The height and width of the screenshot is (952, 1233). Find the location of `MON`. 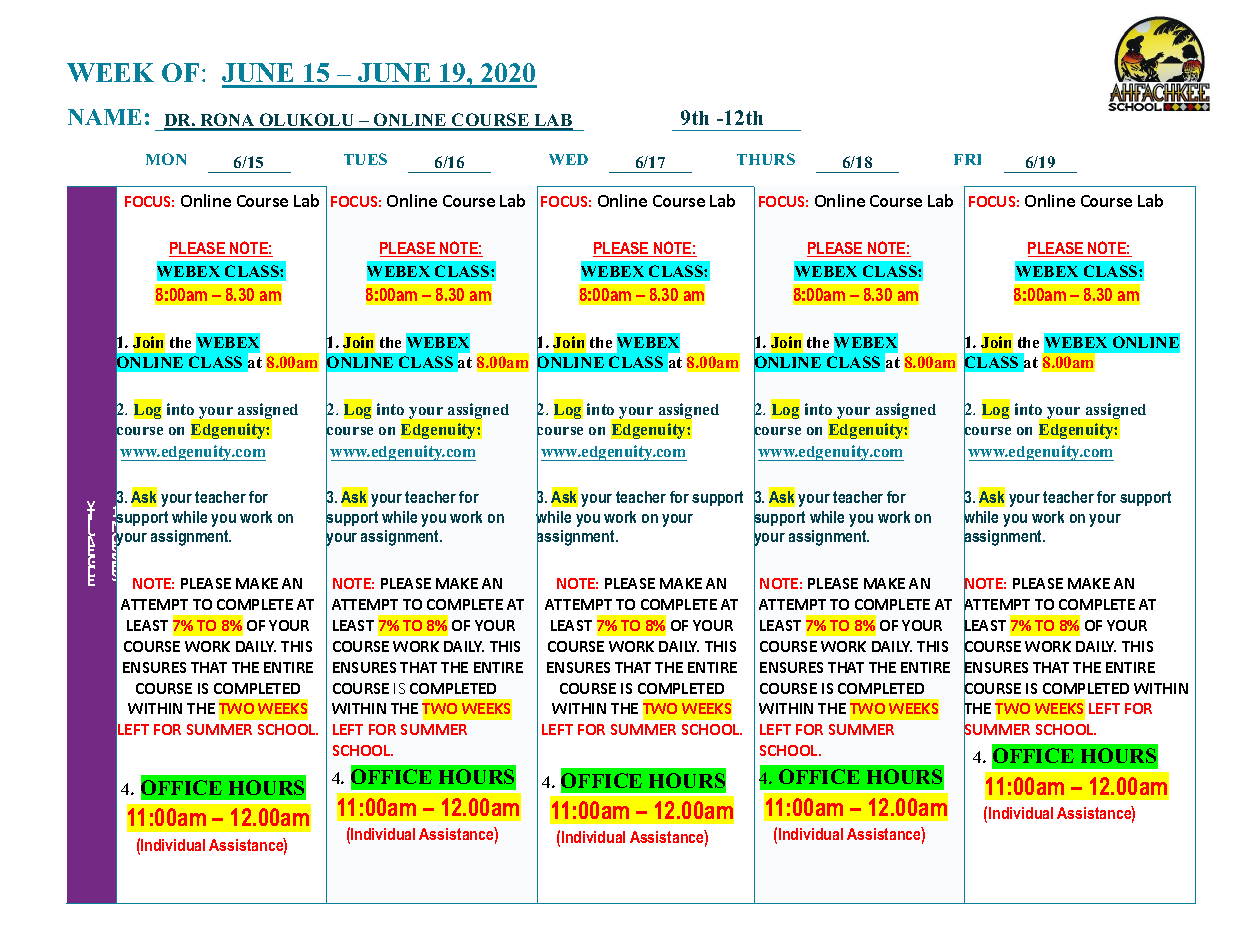

MON is located at coordinates (166, 159).
